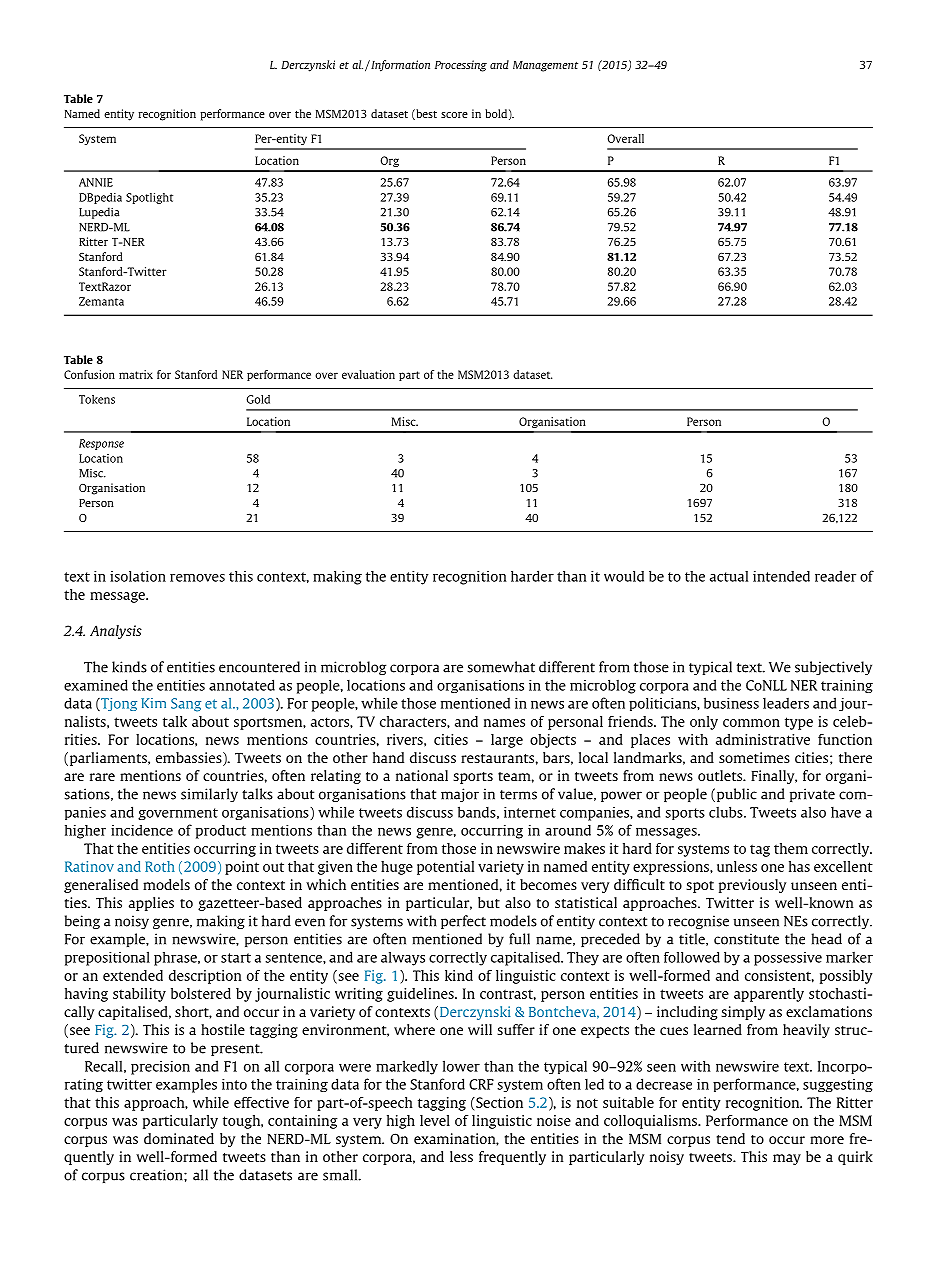 The height and width of the screenshot is (1288, 944). Describe the element at coordinates (368, 374) in the screenshot. I see `evaluation` at that location.
